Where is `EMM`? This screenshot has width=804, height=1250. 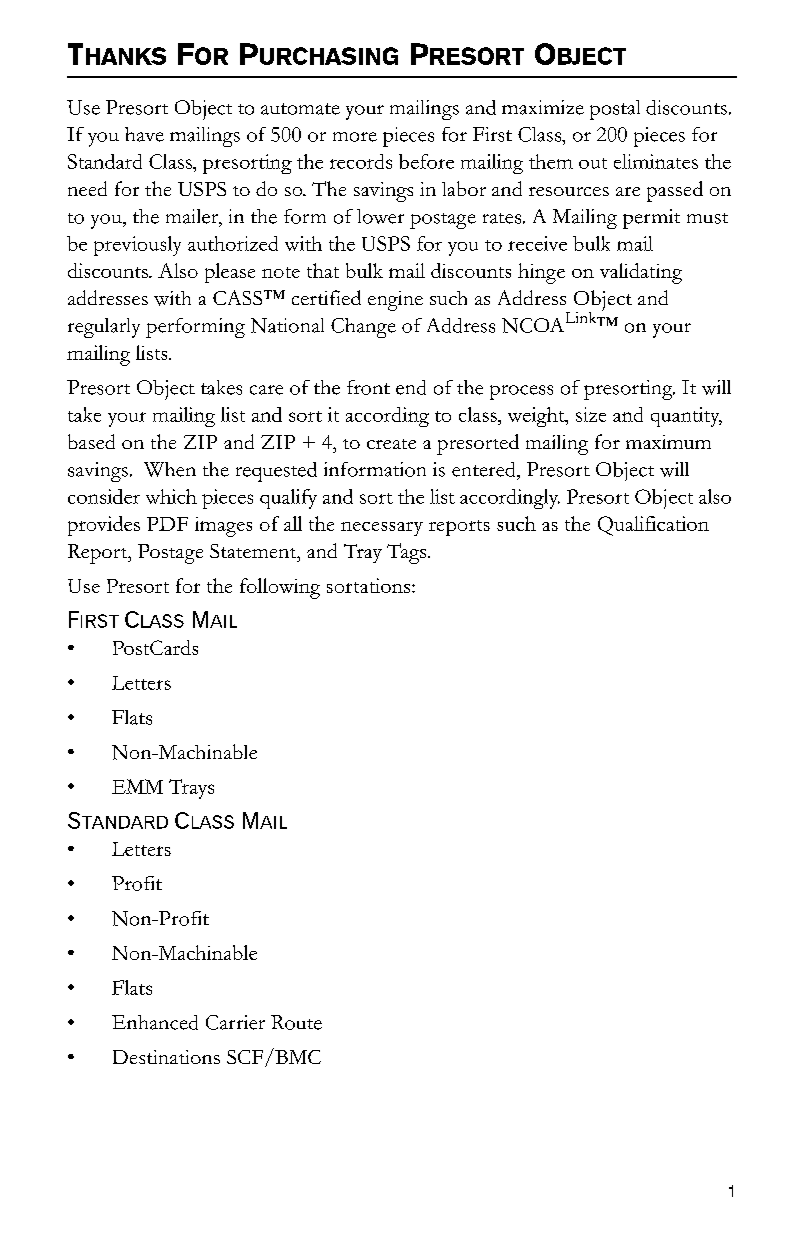 EMM is located at coordinates (137, 786).
